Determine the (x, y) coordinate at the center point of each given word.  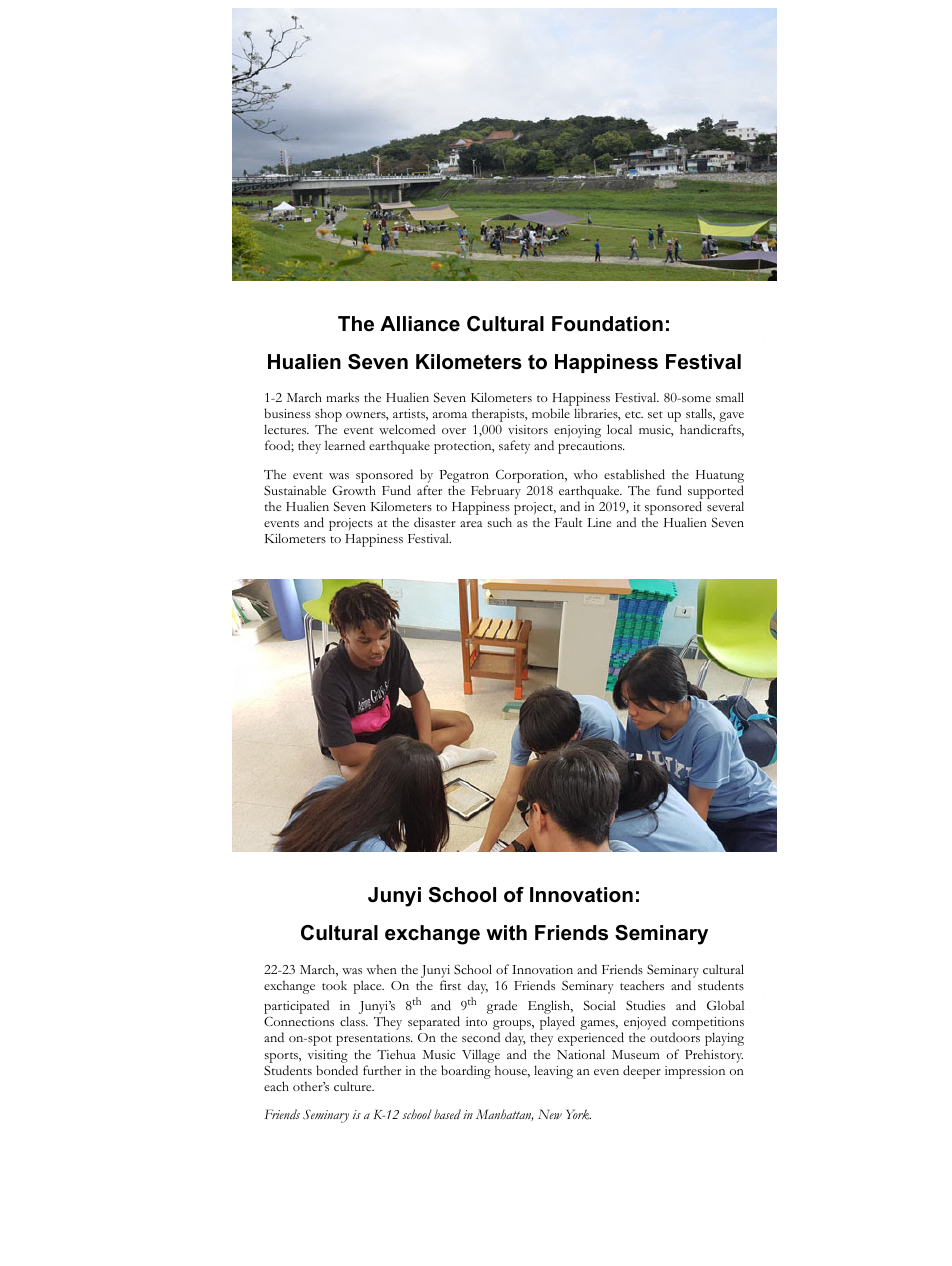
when (381, 969)
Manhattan (504, 1115)
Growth (354, 490)
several (725, 506)
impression (695, 1072)
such (500, 522)
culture (354, 1086)
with (506, 933)
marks (342, 397)
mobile (551, 413)
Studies (645, 1005)
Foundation (607, 324)
